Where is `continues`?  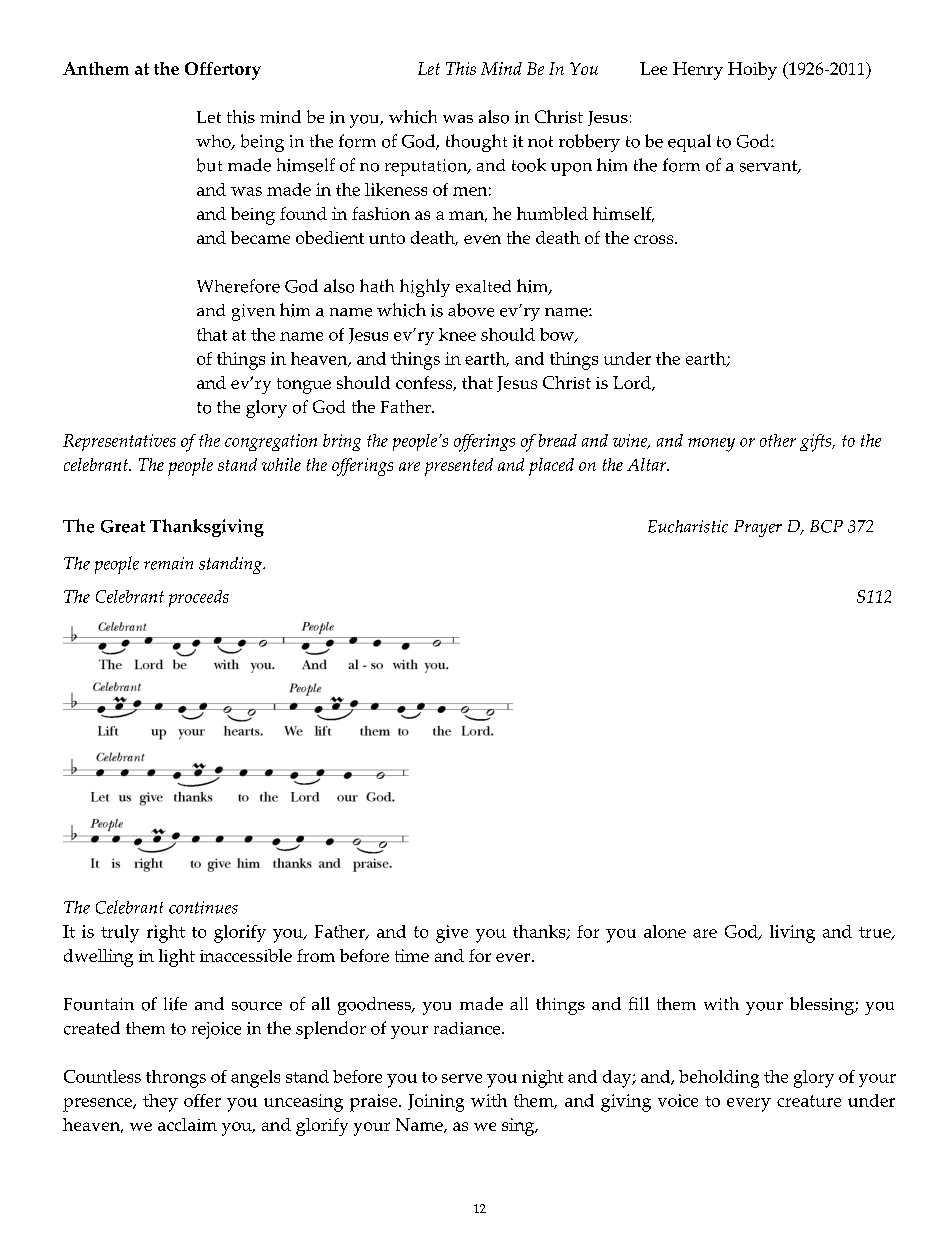
continues is located at coordinates (203, 907).
